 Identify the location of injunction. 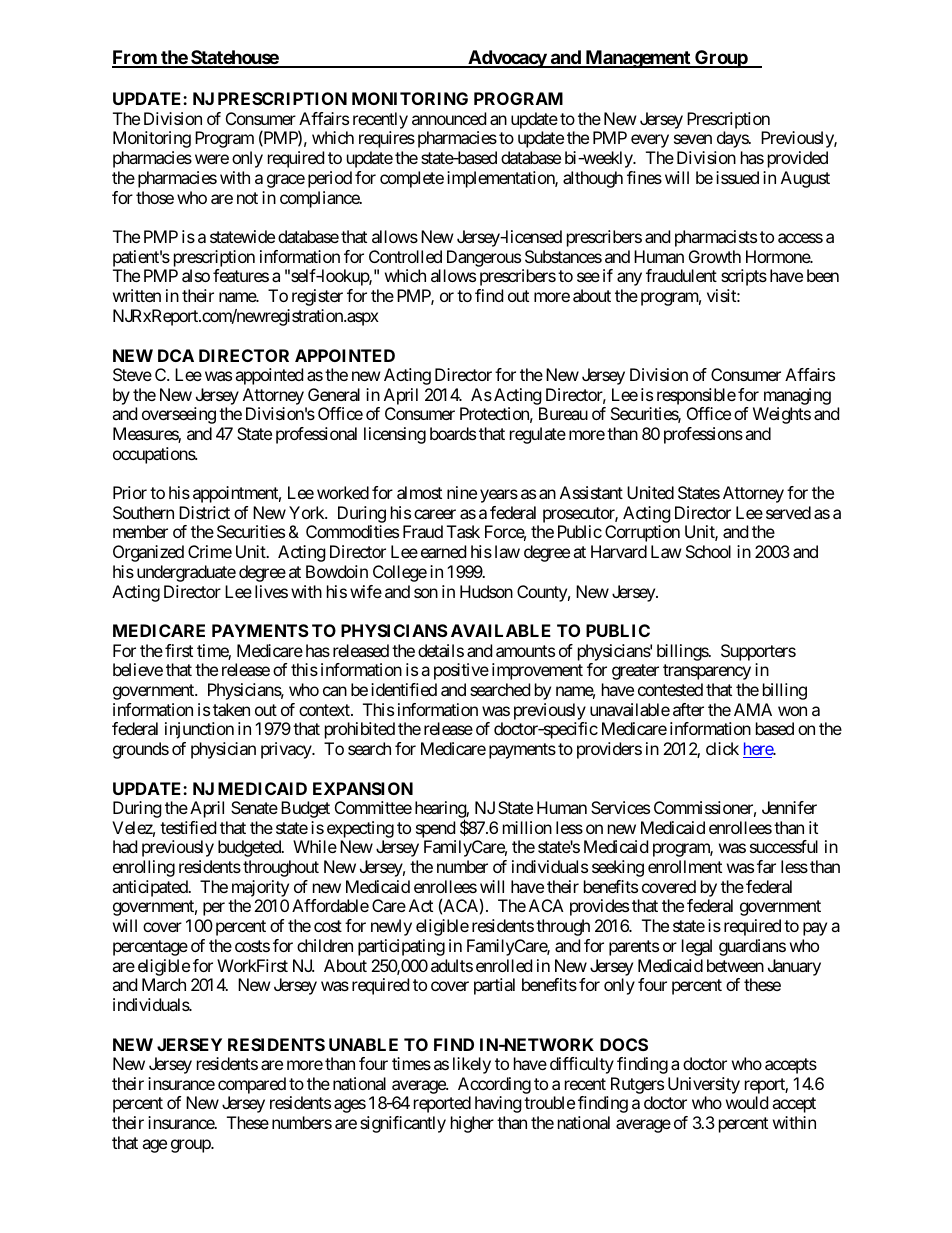
(199, 730).
